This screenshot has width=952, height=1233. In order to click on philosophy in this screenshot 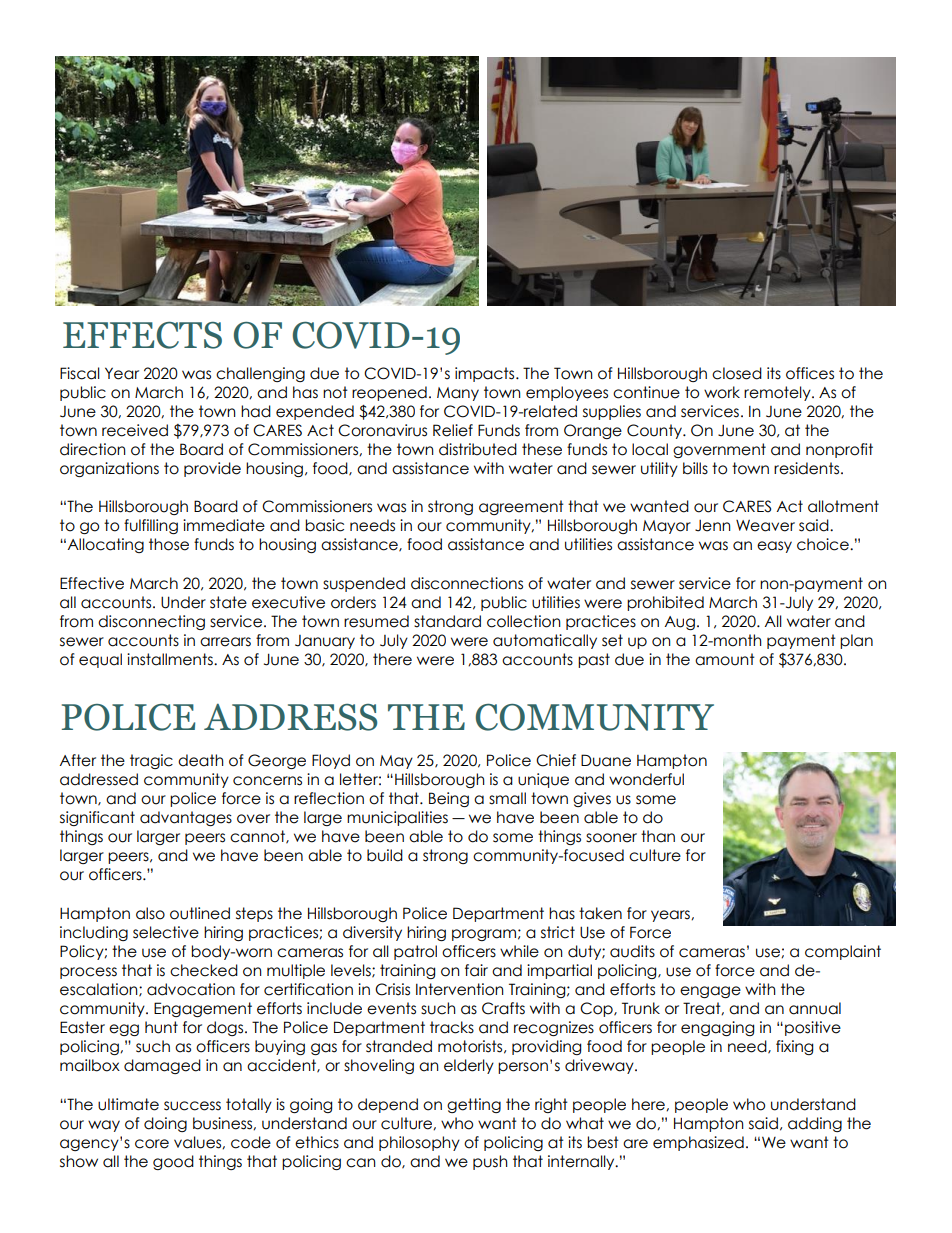, I will do `click(419, 1143)`.
